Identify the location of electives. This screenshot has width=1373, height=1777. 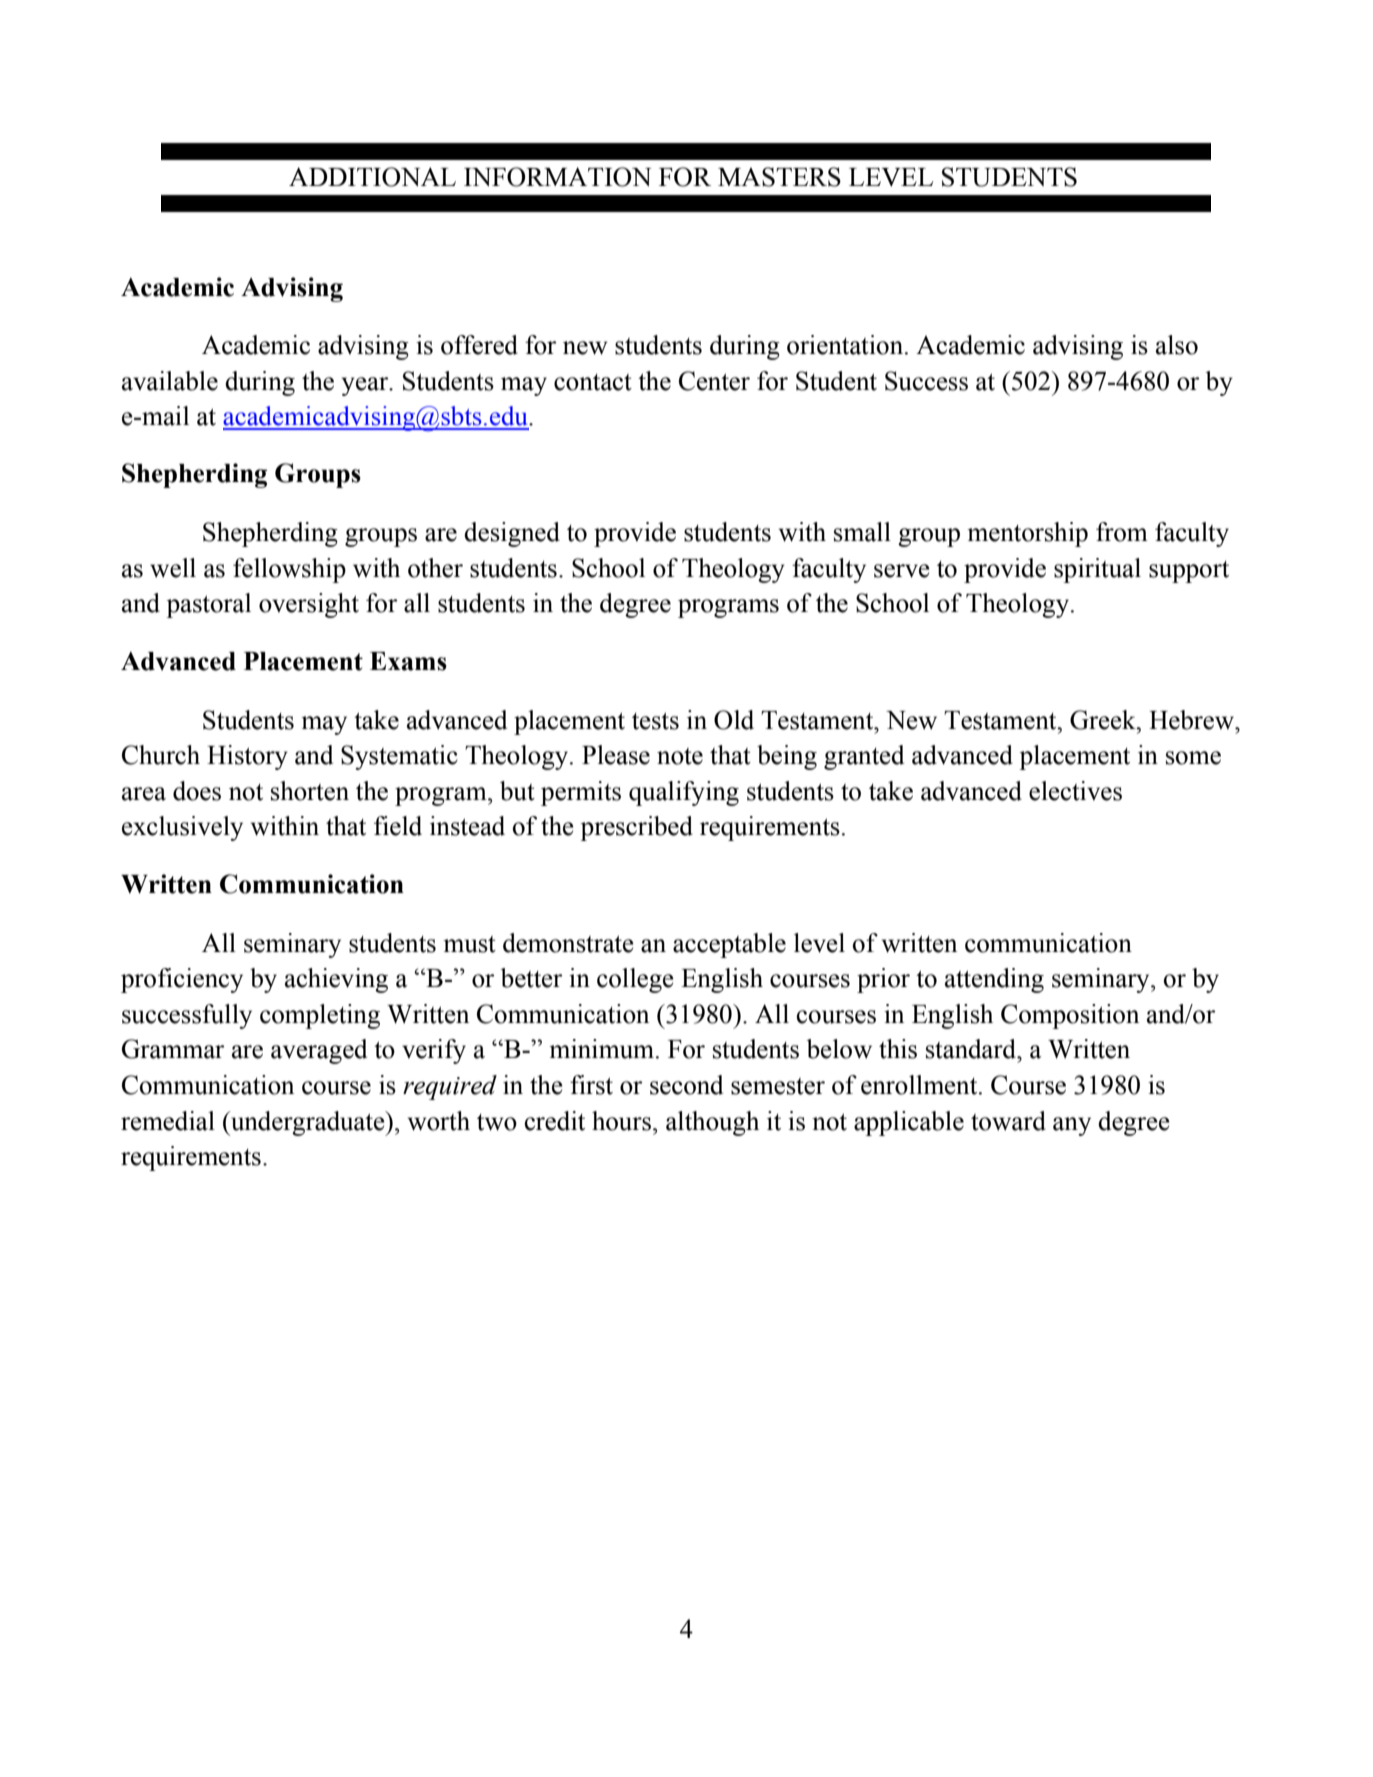
(1075, 791).
